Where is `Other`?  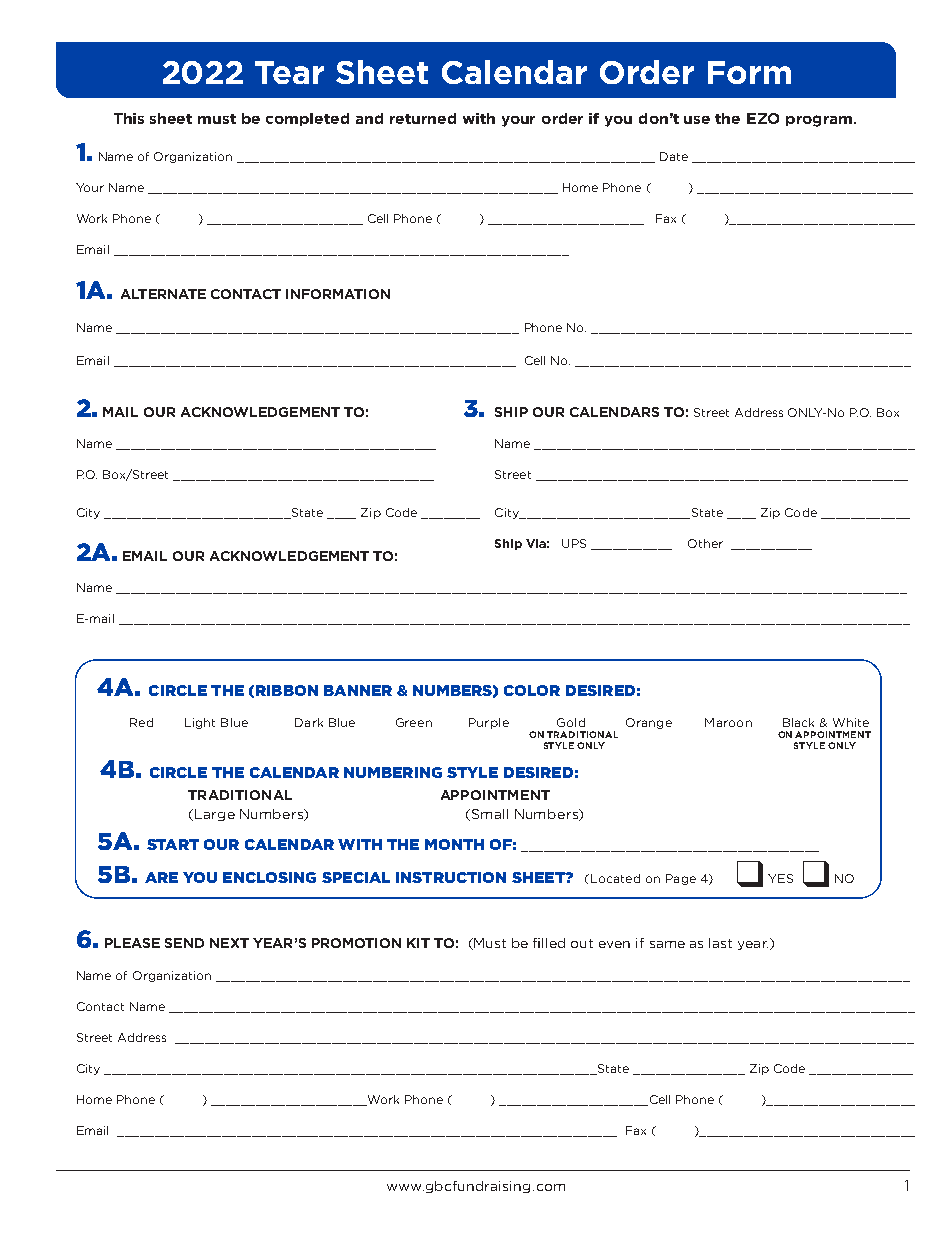
Other is located at coordinates (705, 543).
